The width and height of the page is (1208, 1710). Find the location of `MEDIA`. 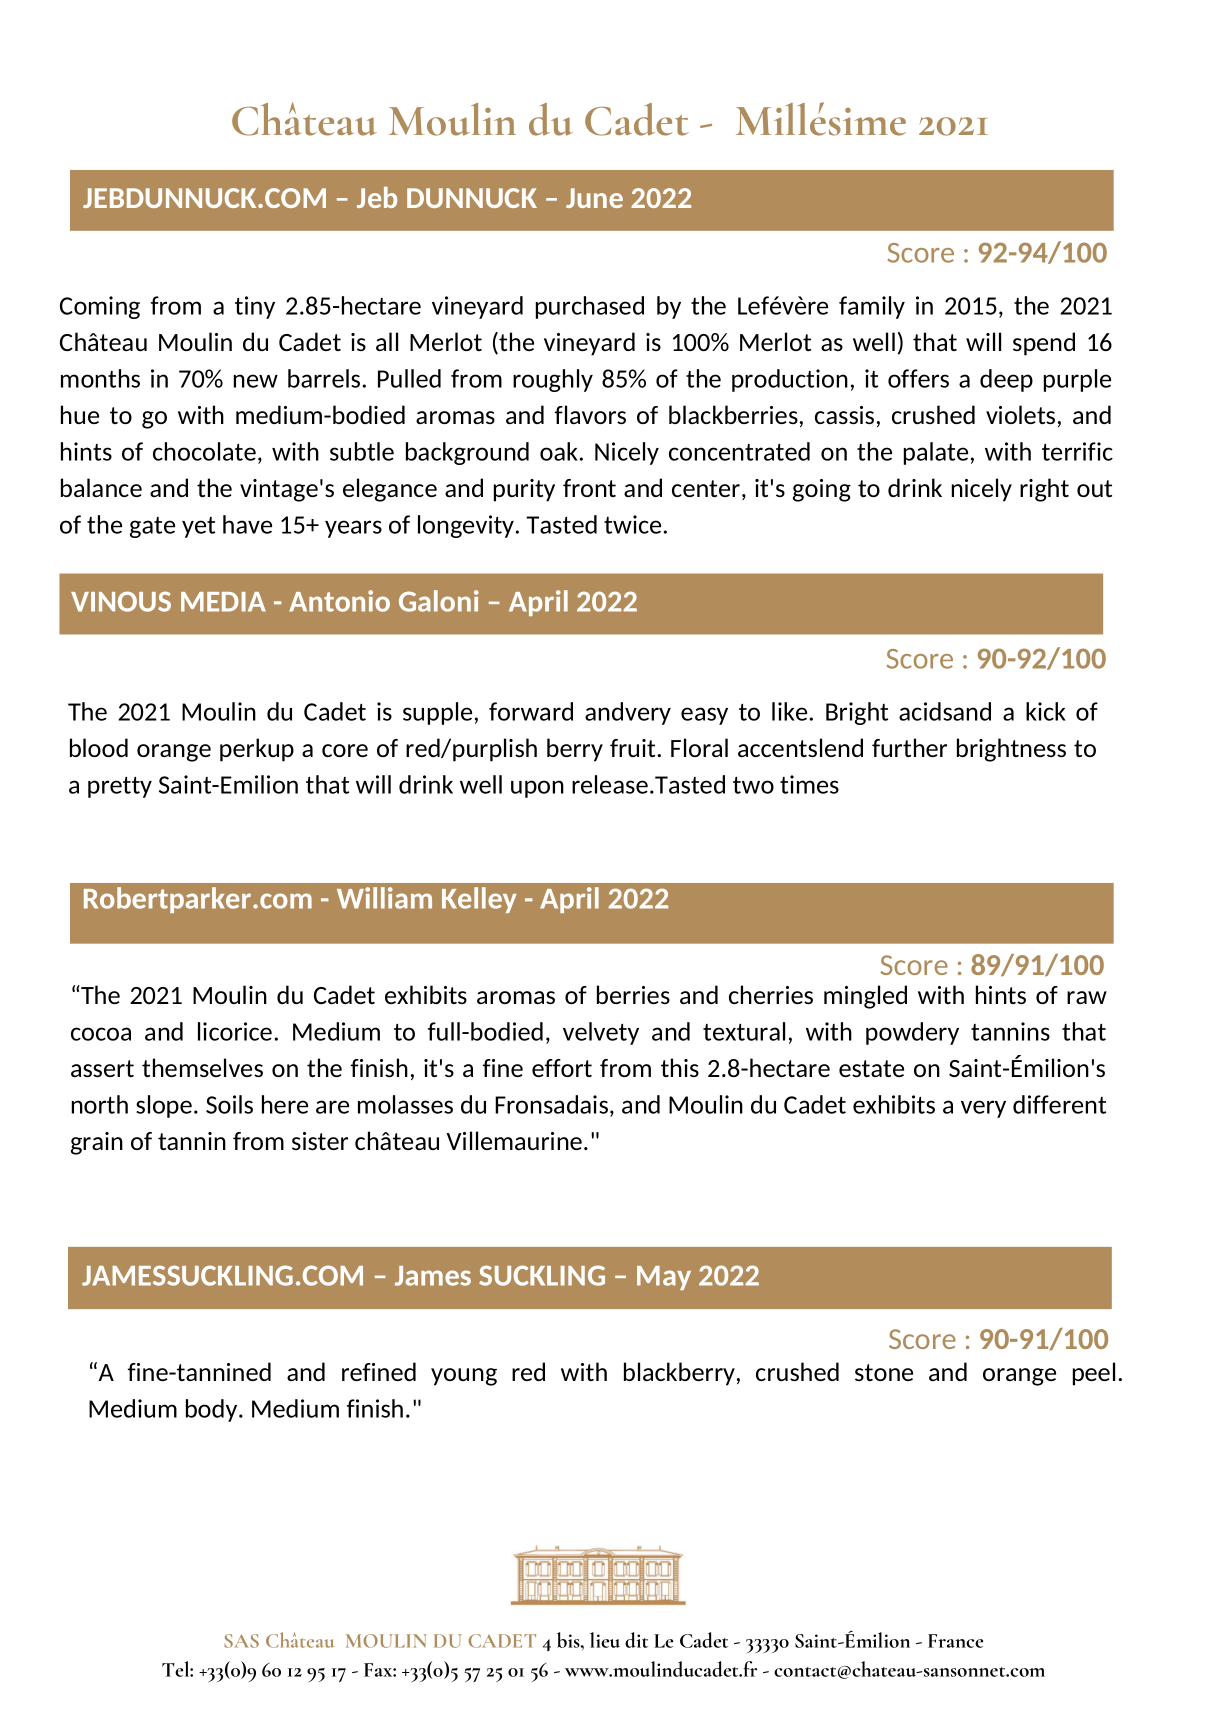

MEDIA is located at coordinates (223, 602).
